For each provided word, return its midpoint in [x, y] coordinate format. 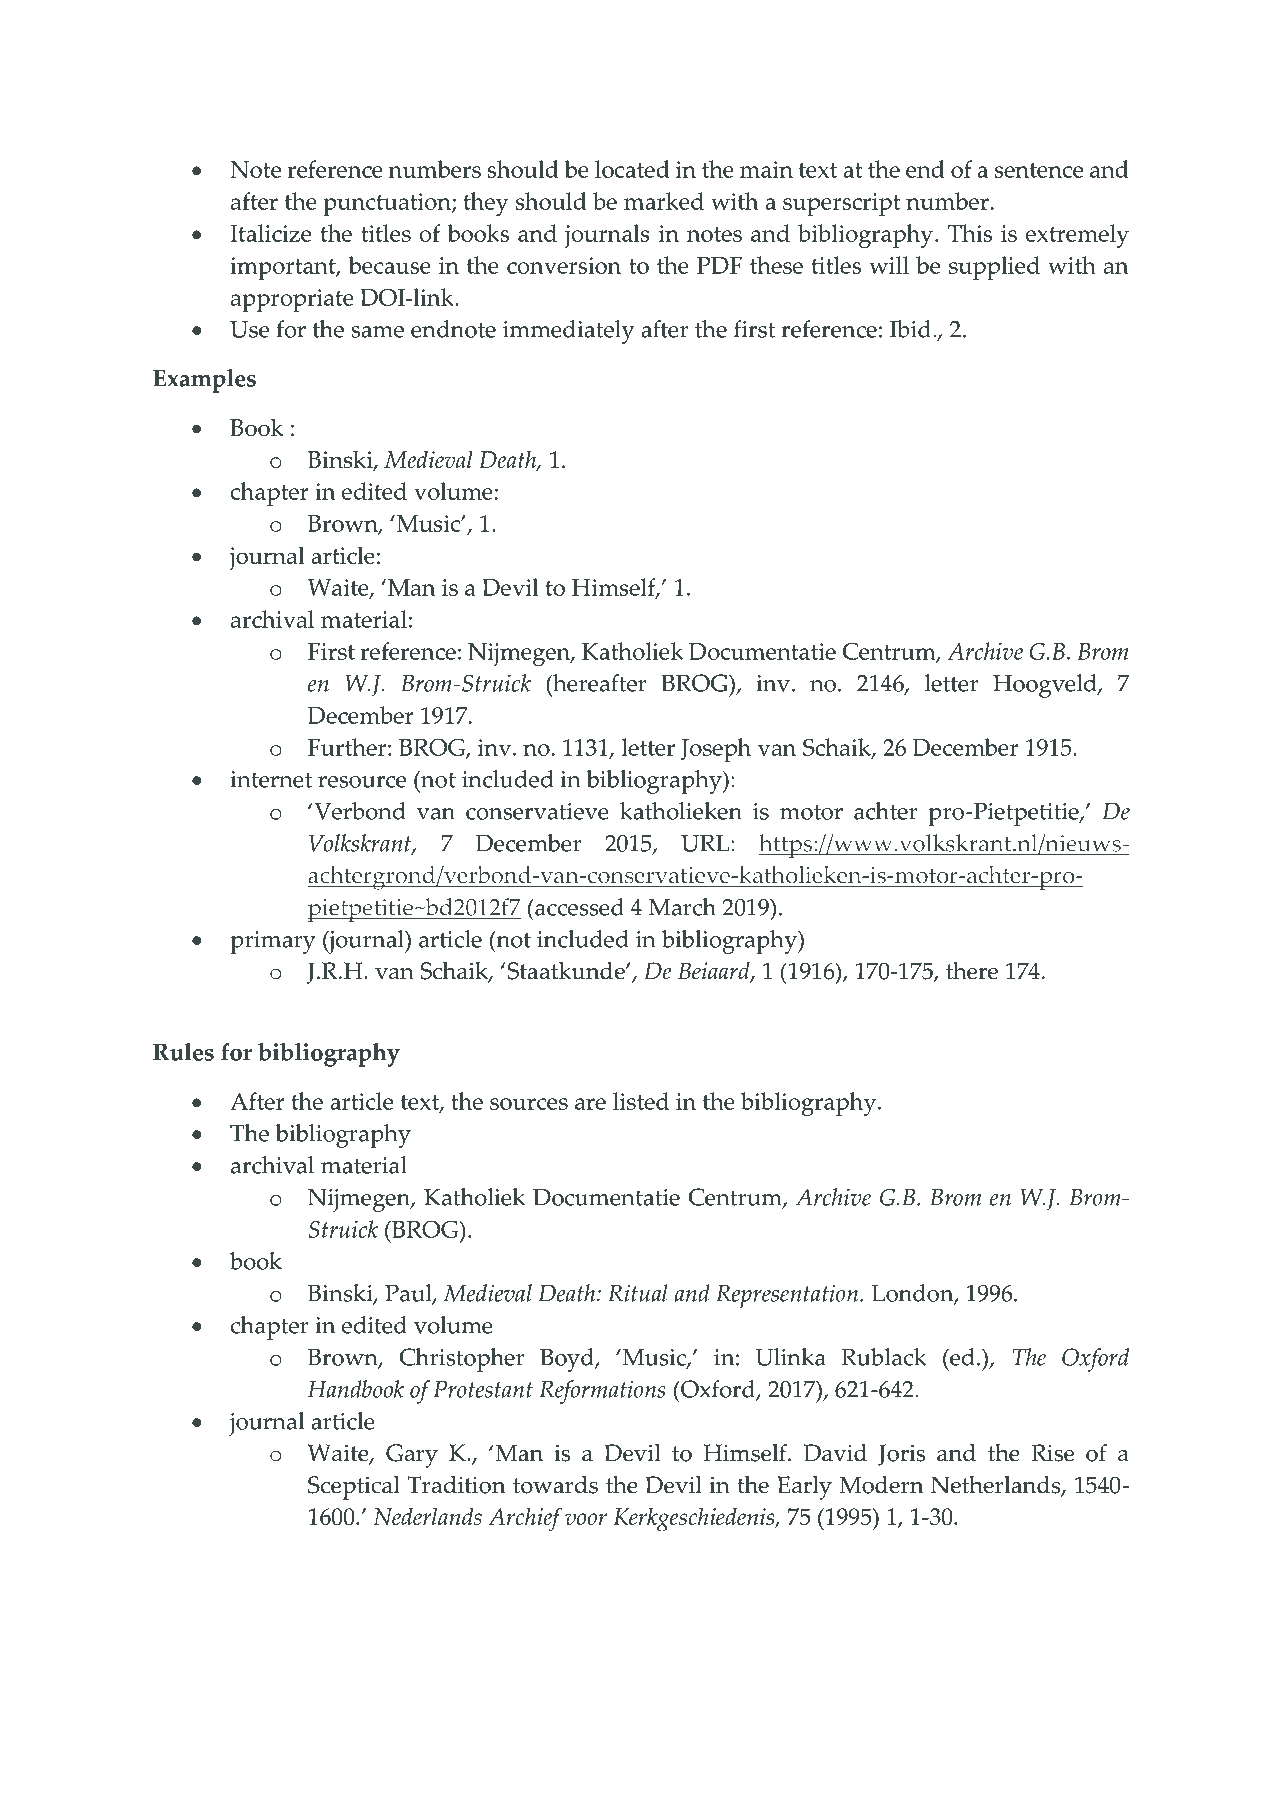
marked [664, 201]
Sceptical [354, 1488]
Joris [901, 1455]
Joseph [716, 750]
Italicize [270, 233]
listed [641, 1101]
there [972, 971]
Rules [183, 1052]
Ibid [912, 329]
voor [586, 1519]
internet [271, 779]
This [970, 233]
